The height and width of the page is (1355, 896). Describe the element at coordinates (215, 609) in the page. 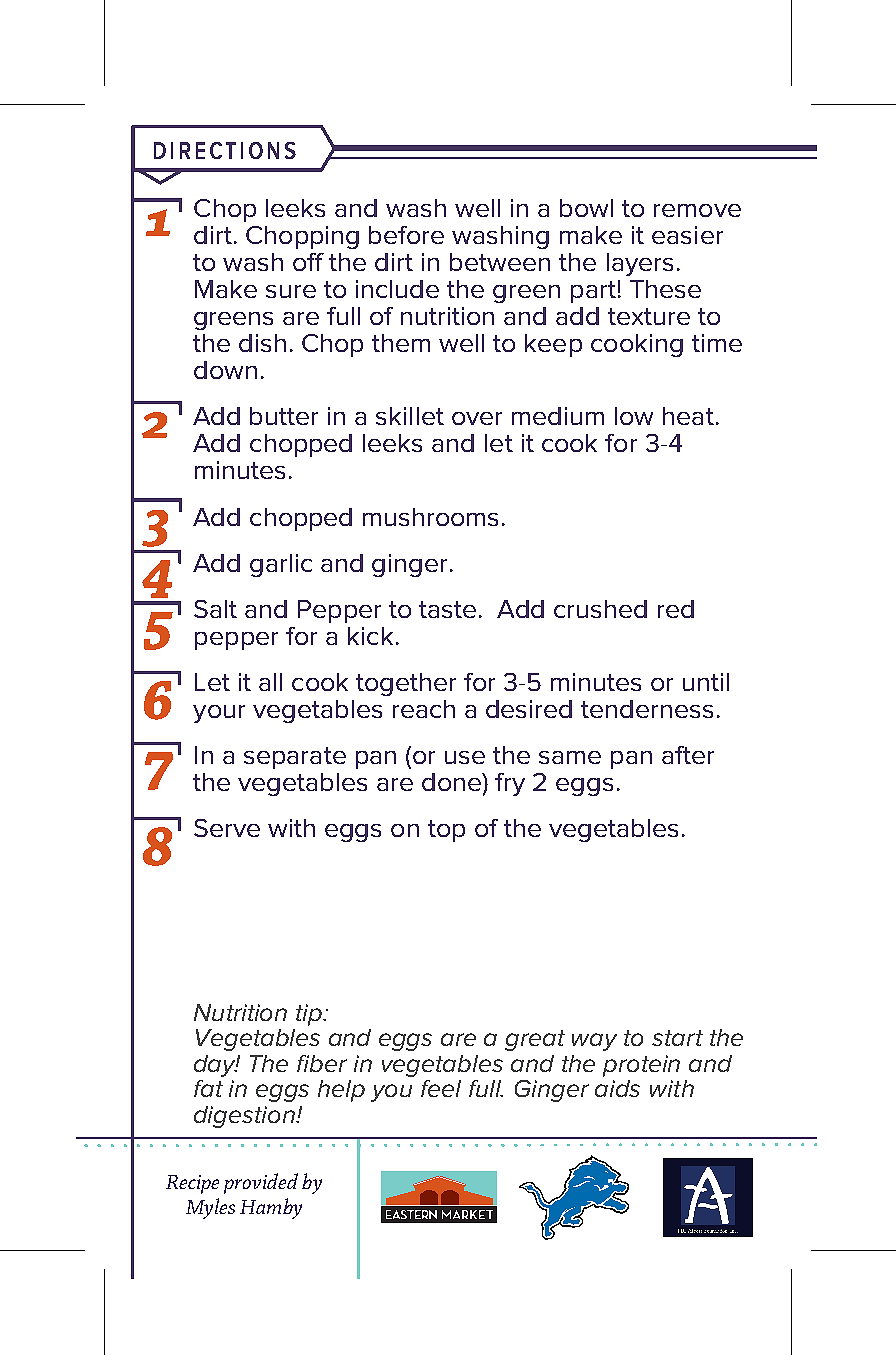

I see `Salt` at that location.
